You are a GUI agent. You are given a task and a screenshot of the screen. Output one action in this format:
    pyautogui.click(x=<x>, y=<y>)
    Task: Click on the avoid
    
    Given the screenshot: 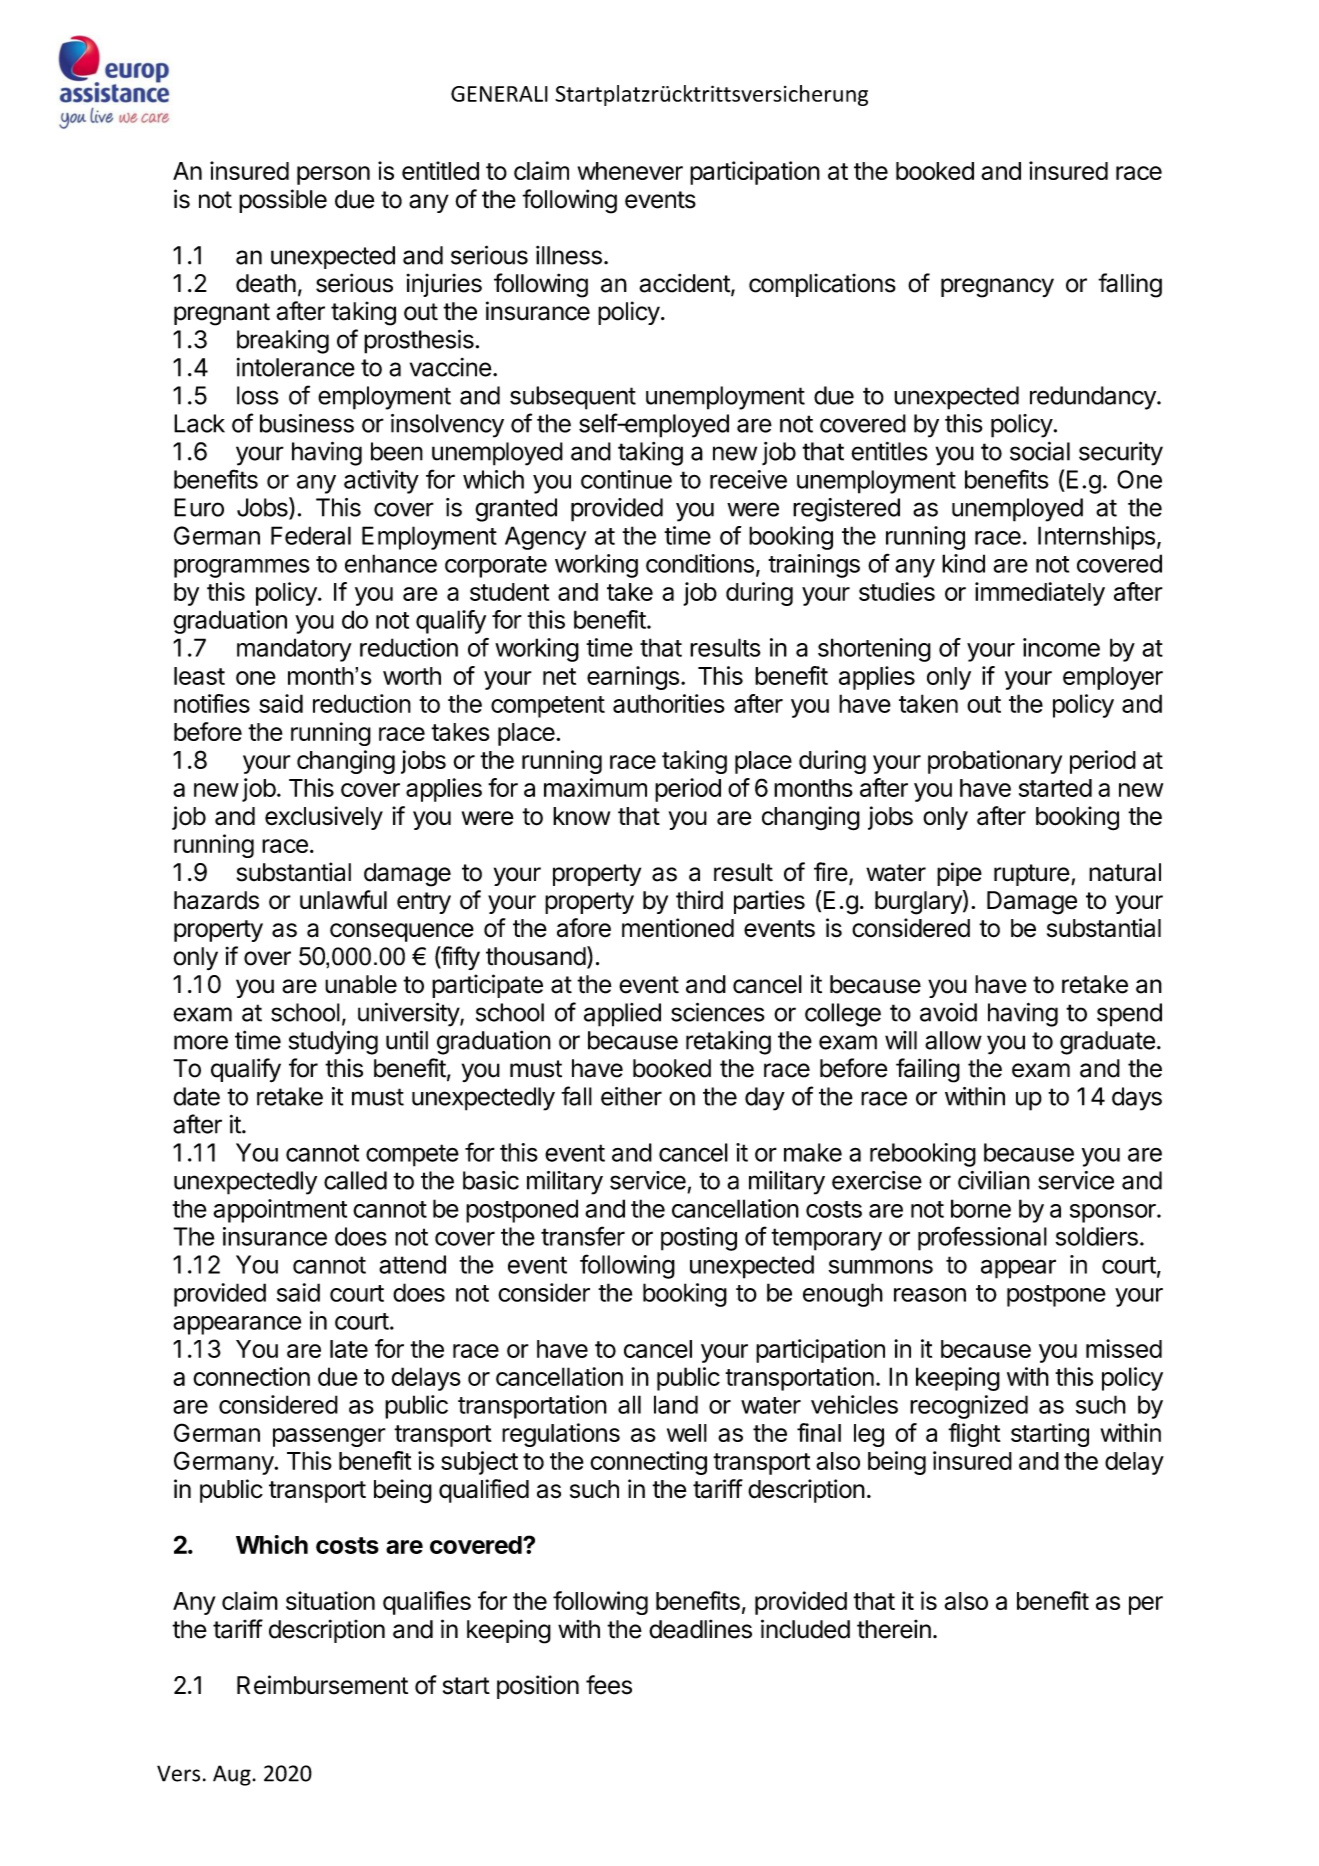 What is the action you would take?
    pyautogui.click(x=948, y=1012)
